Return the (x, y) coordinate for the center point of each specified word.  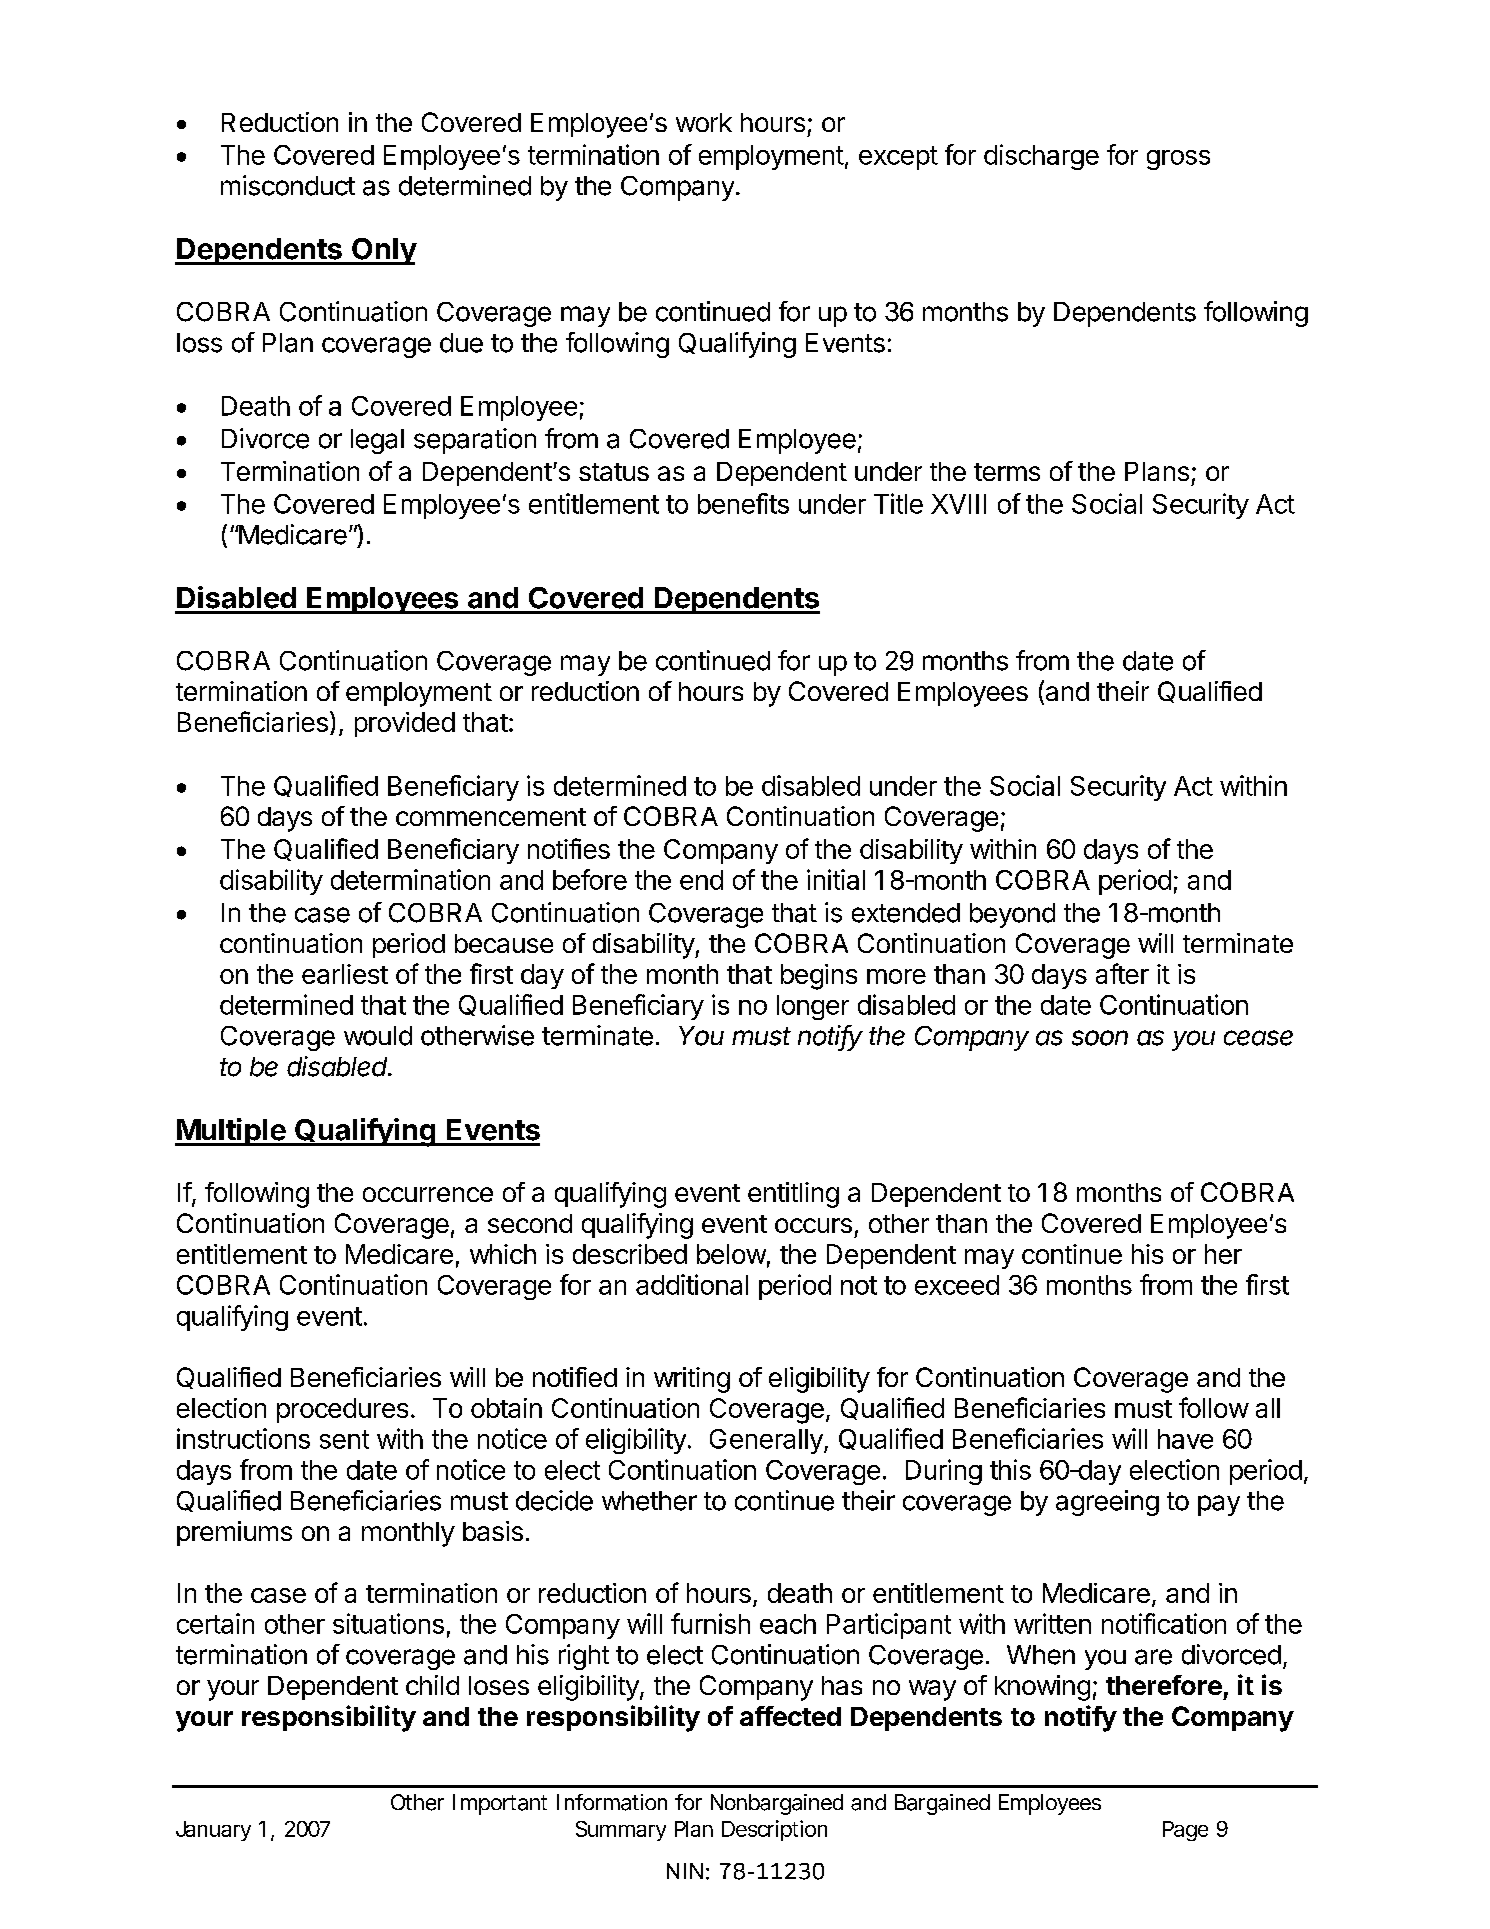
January (213, 1831)
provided (405, 724)
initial (836, 879)
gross (1178, 160)
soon (1100, 1038)
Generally (767, 1441)
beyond (1012, 915)
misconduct (288, 185)
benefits (743, 503)
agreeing (1107, 1503)
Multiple (231, 1132)
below (731, 1254)
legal (377, 441)
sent (344, 1439)
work (704, 122)
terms (1007, 472)
